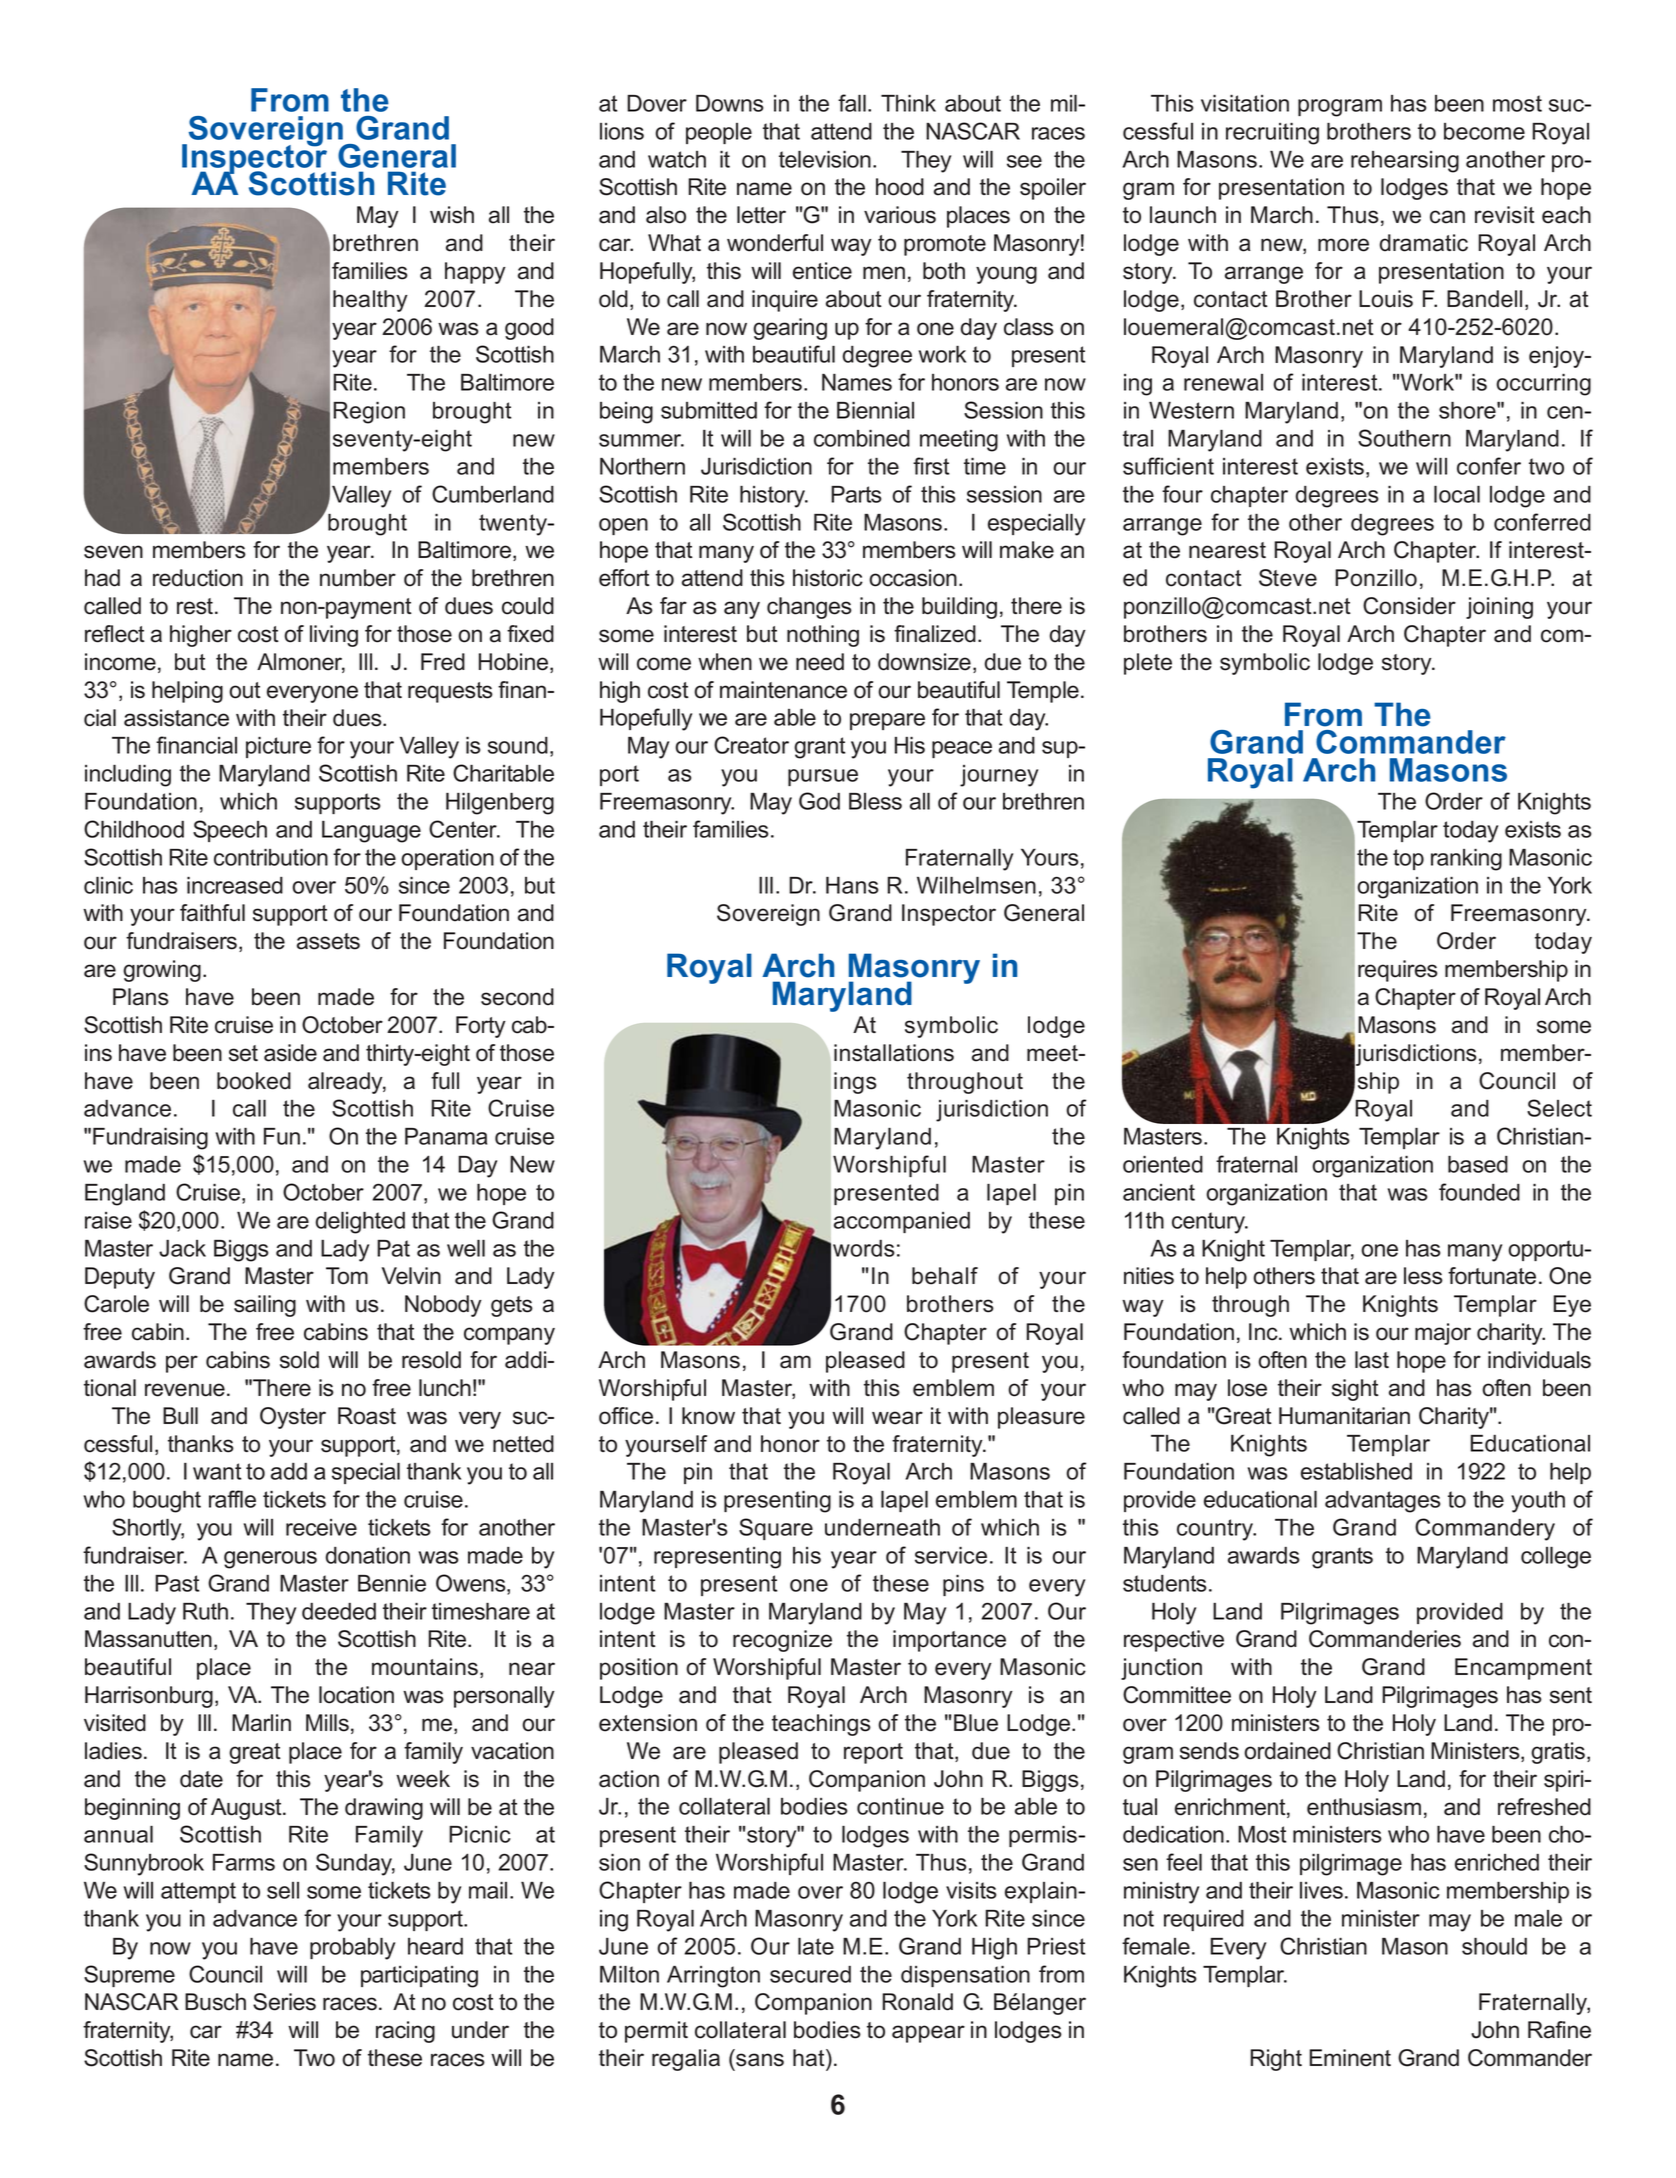  What do you see at coordinates (897, 1418) in the screenshot?
I see `wear` at bounding box center [897, 1418].
